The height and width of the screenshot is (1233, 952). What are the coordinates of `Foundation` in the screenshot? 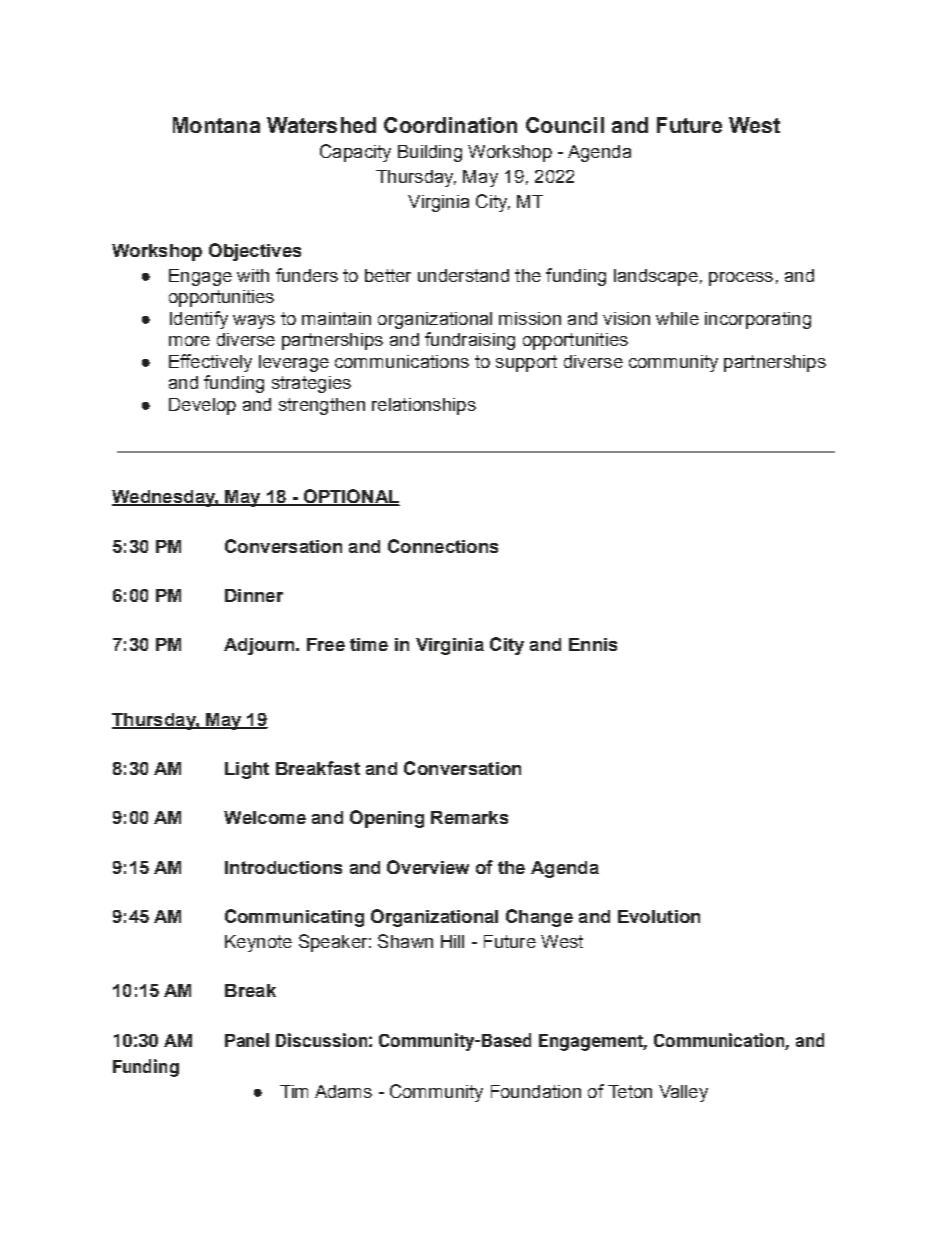 It's located at (536, 1091).
